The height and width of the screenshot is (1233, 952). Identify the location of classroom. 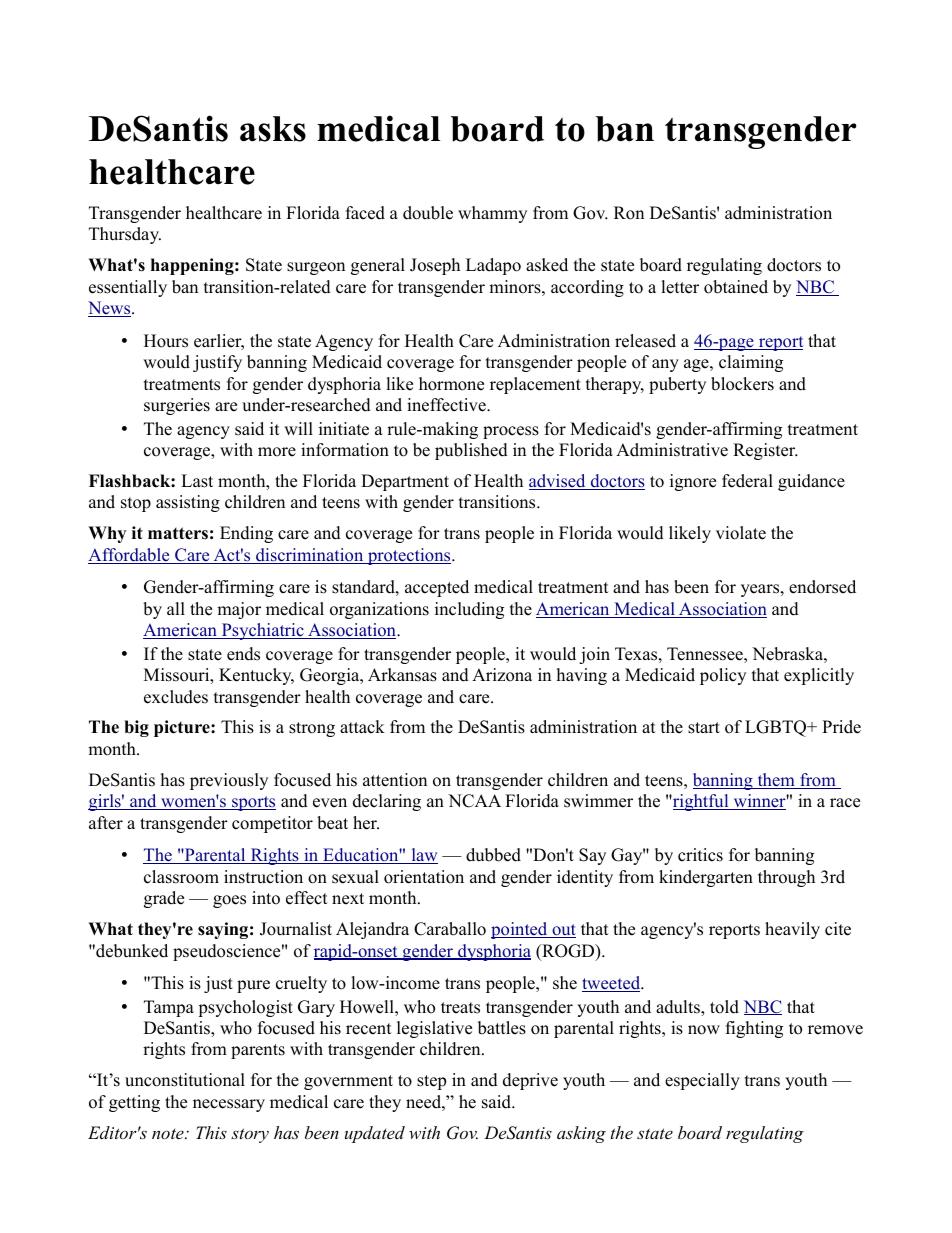
(181, 877).
